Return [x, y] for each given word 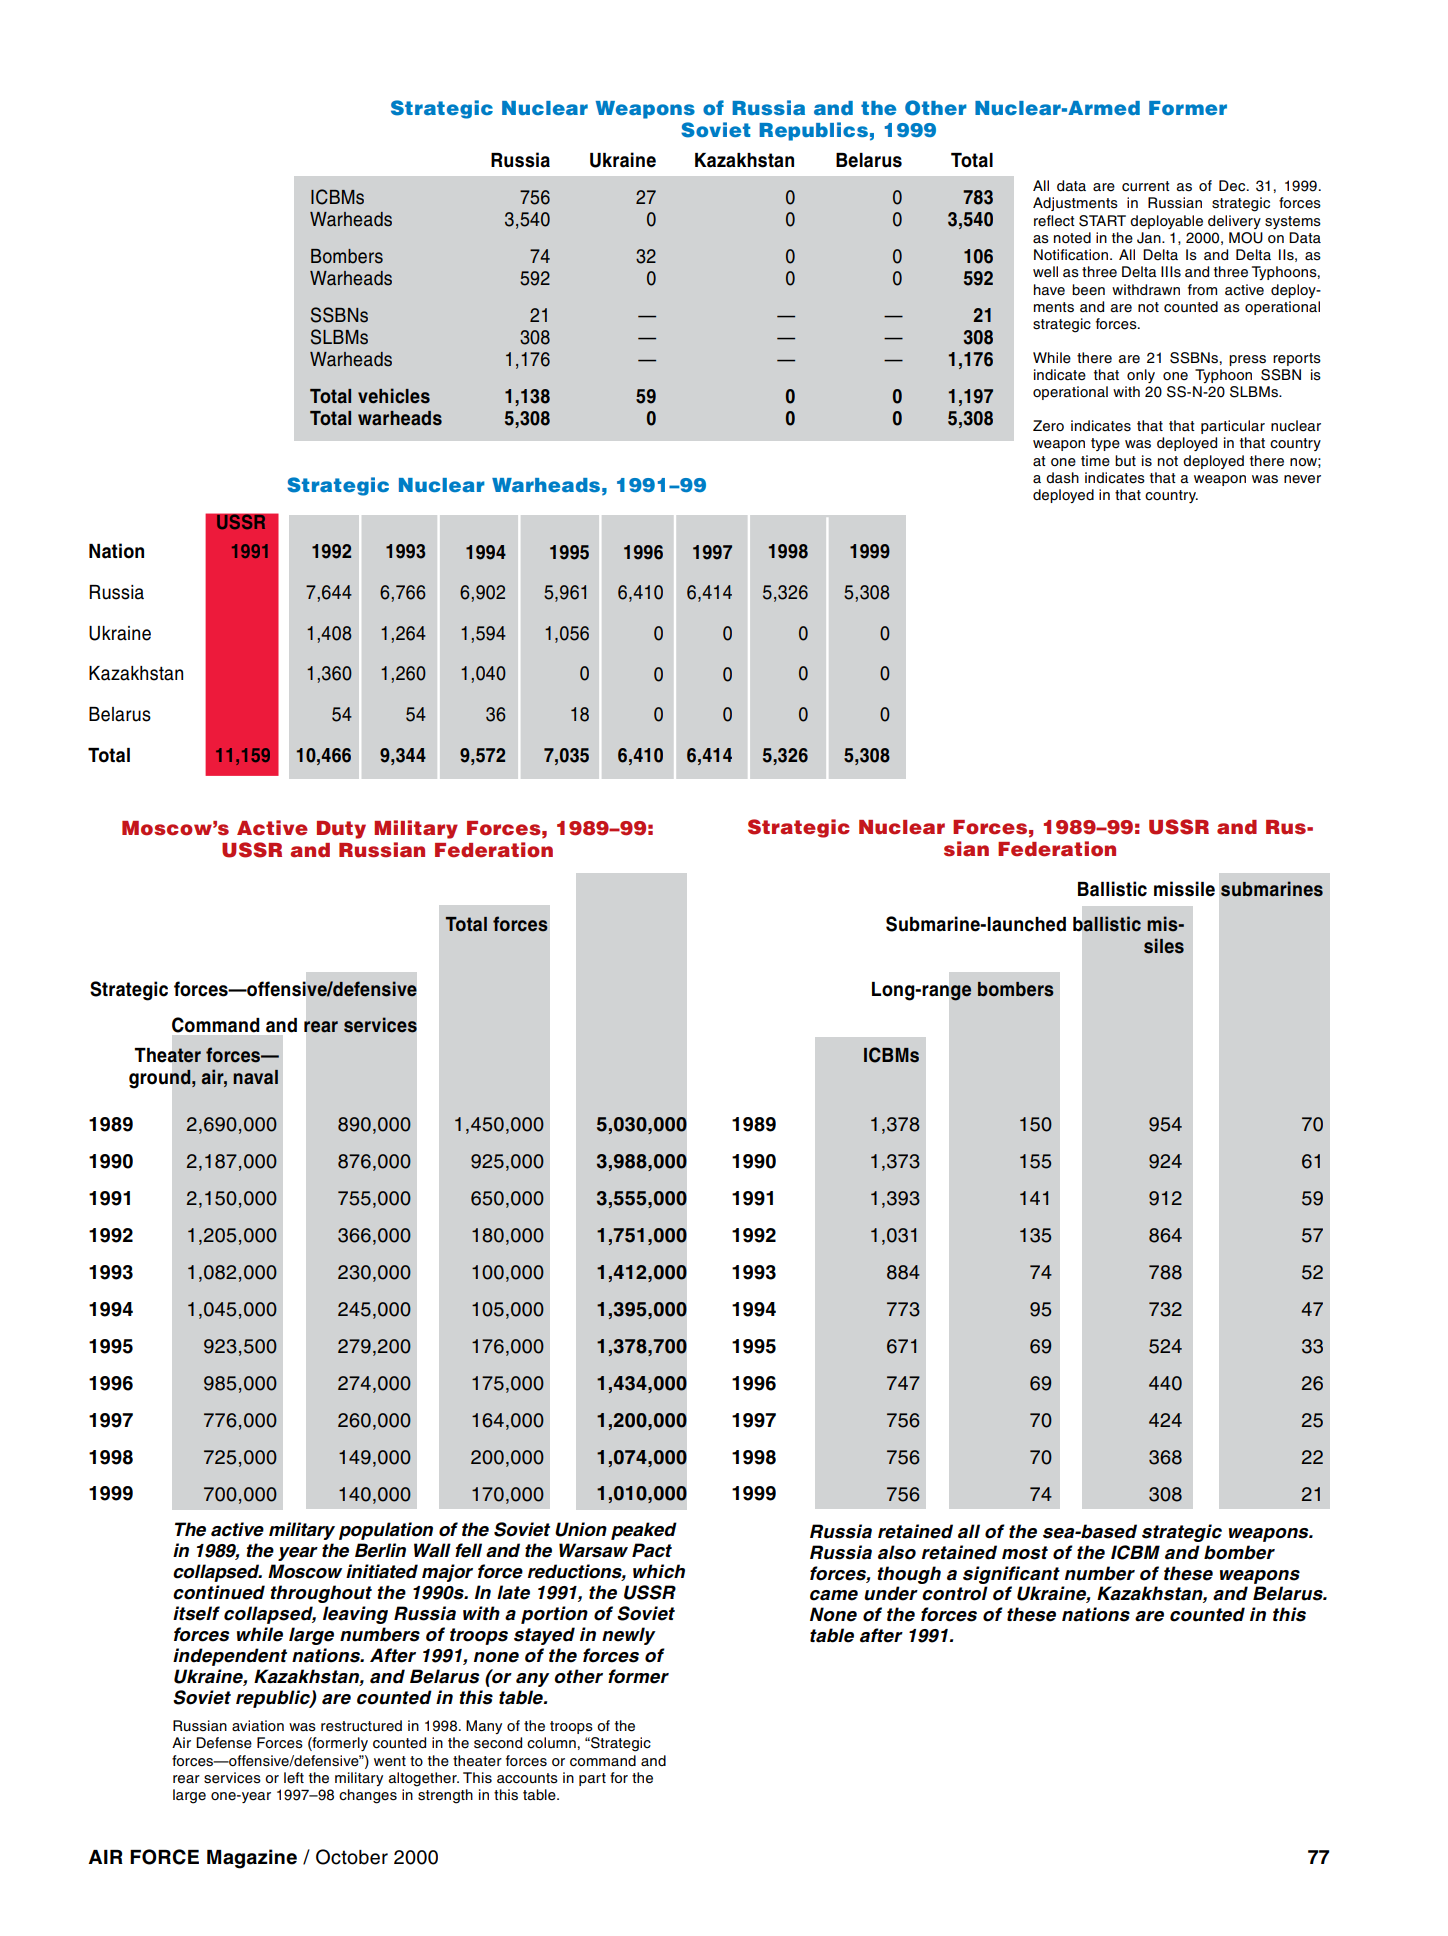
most [1025, 1553]
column [551, 1743]
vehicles [394, 396]
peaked [644, 1531]
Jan [1150, 238]
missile [1184, 889]
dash [1062, 478]
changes [368, 1796]
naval [255, 1077]
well [1045, 272]
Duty [341, 830]
